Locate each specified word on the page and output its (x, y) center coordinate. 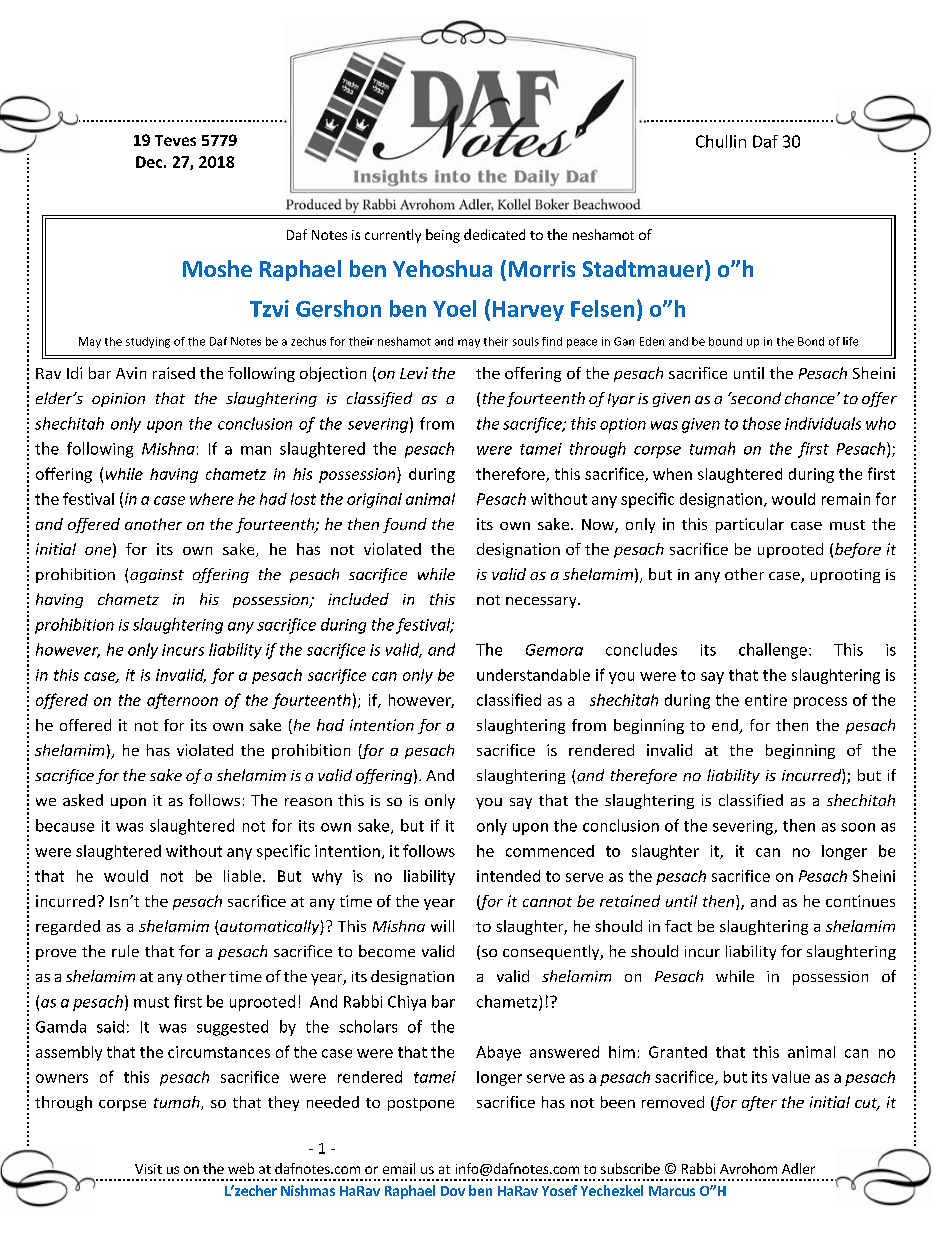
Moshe (217, 268)
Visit (148, 1169)
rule (125, 951)
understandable (533, 675)
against (157, 576)
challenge (773, 651)
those (762, 423)
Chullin (721, 141)
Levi (414, 373)
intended (508, 876)
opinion (118, 400)
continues (860, 901)
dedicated (494, 234)
